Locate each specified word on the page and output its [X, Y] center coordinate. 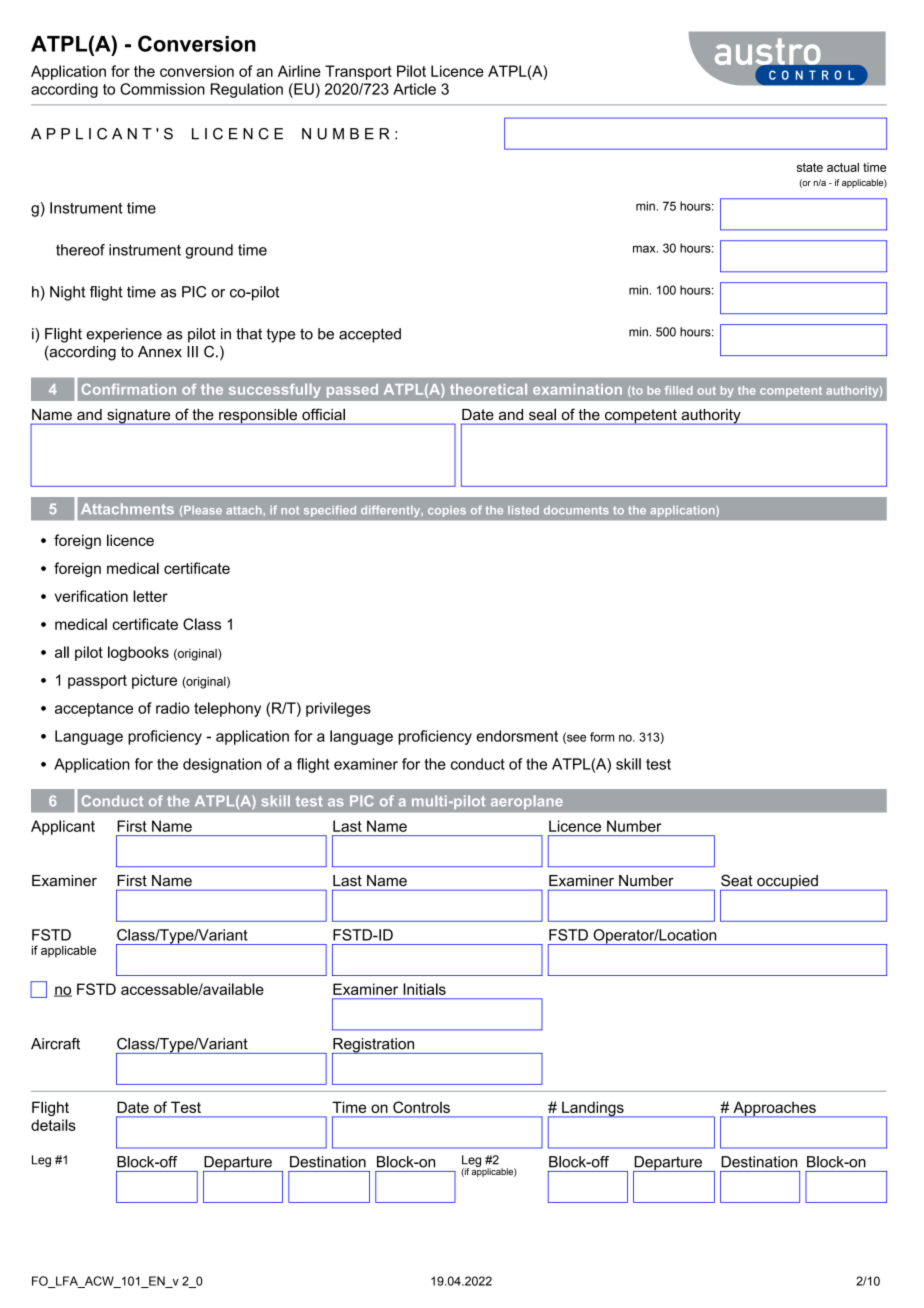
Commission [162, 89]
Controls [421, 1107]
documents [576, 510]
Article [414, 89]
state [810, 167]
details [53, 1125]
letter [150, 596]
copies [447, 511]
